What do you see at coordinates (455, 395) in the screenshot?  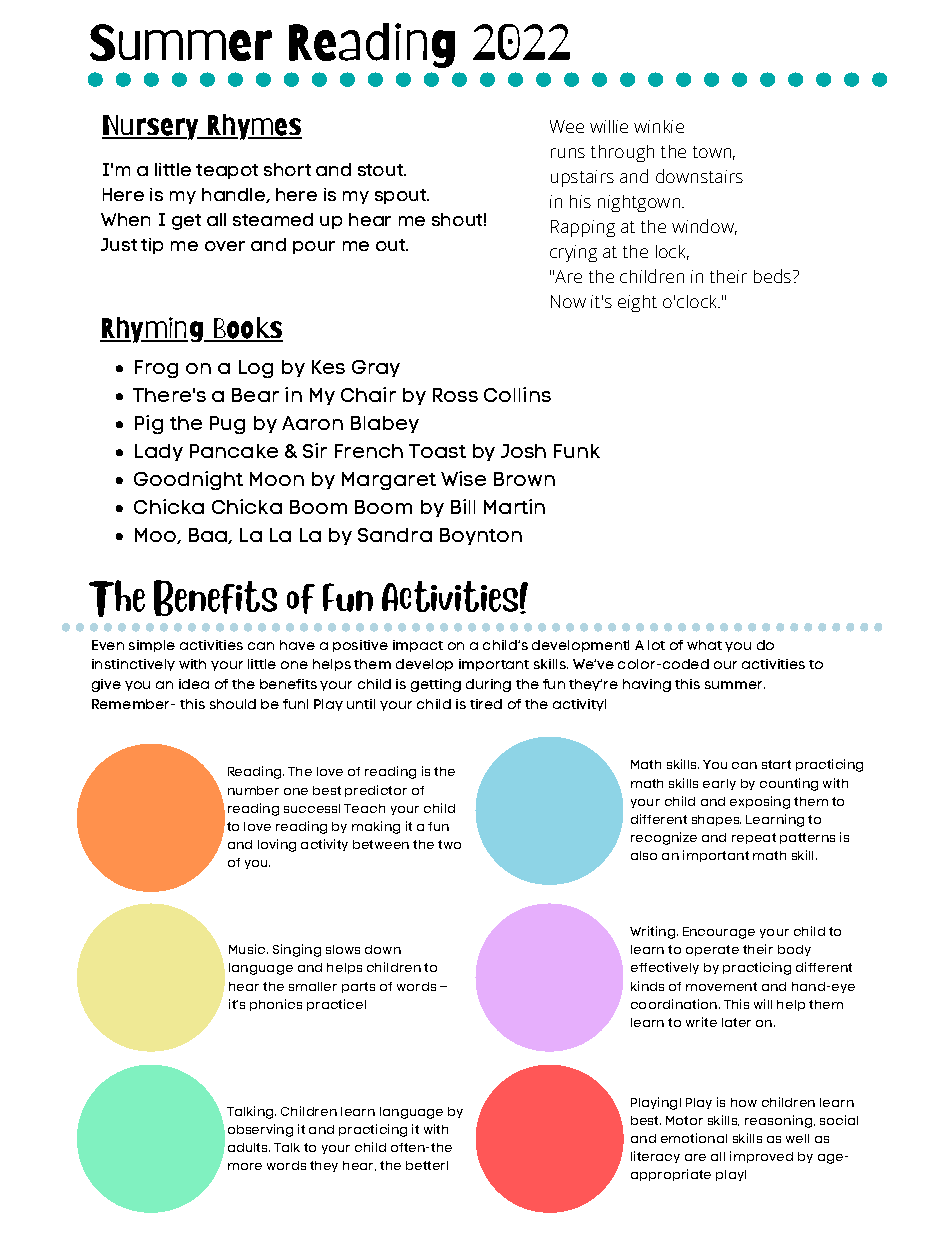 I see `Ross` at bounding box center [455, 395].
